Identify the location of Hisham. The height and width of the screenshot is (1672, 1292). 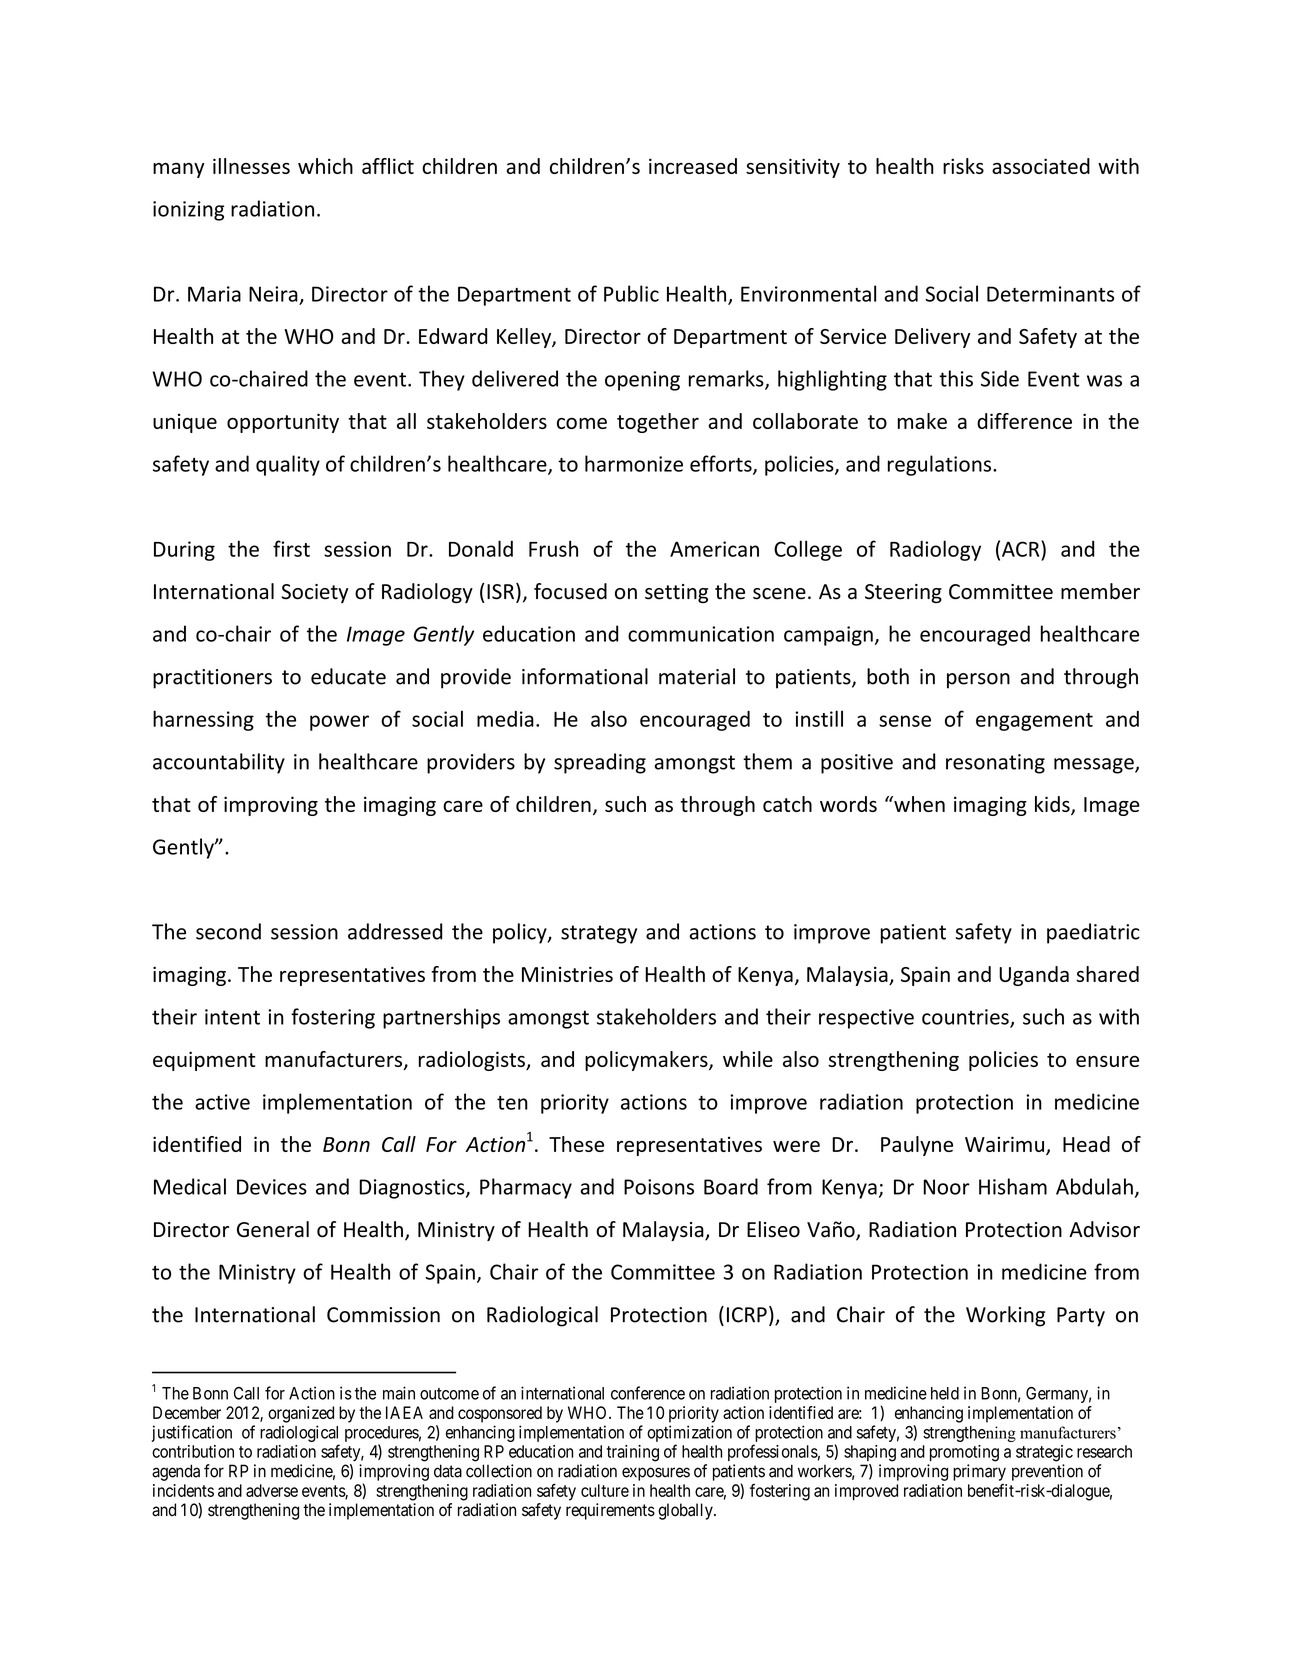
(1013, 1186).
